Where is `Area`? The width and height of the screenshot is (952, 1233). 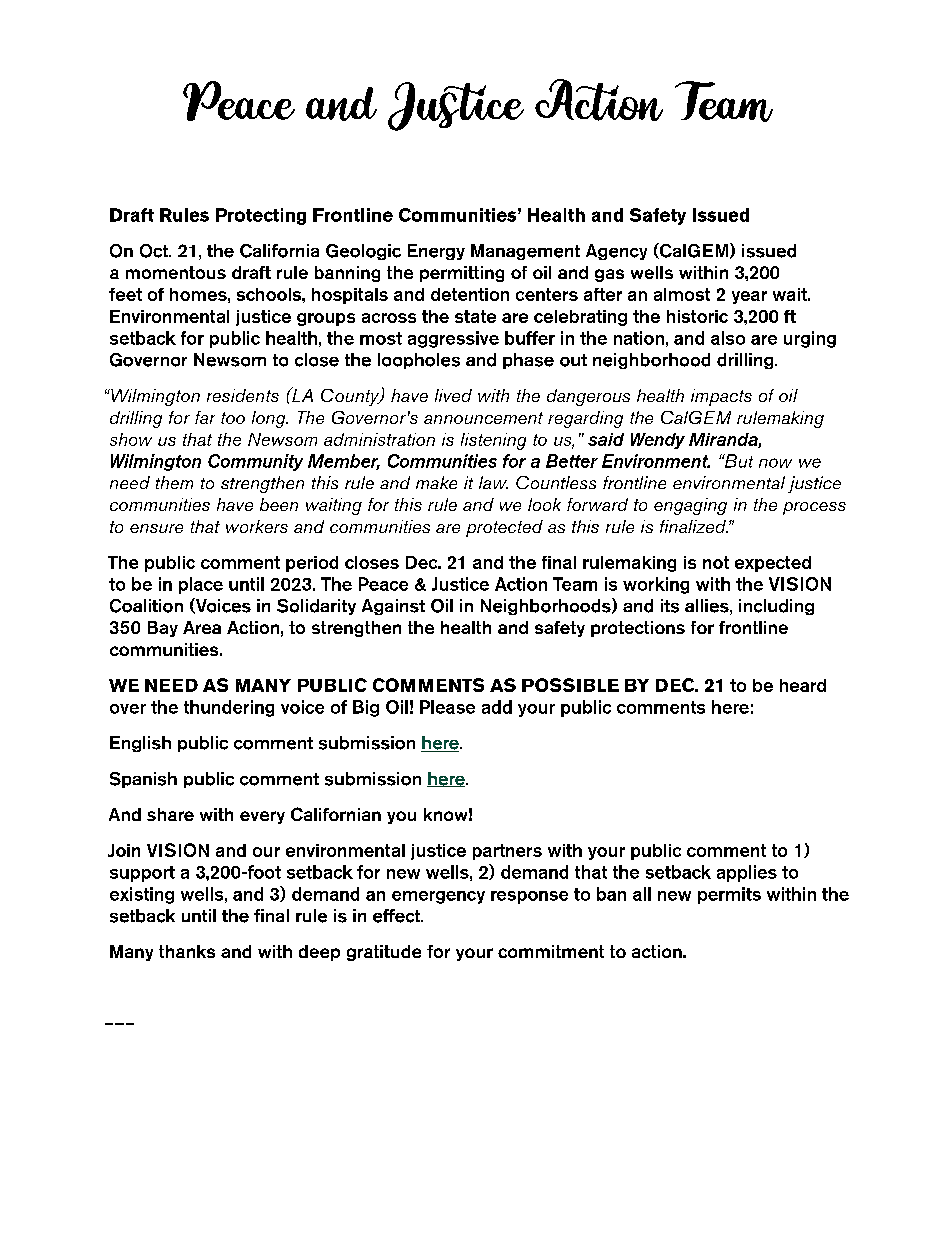
Area is located at coordinates (202, 627).
